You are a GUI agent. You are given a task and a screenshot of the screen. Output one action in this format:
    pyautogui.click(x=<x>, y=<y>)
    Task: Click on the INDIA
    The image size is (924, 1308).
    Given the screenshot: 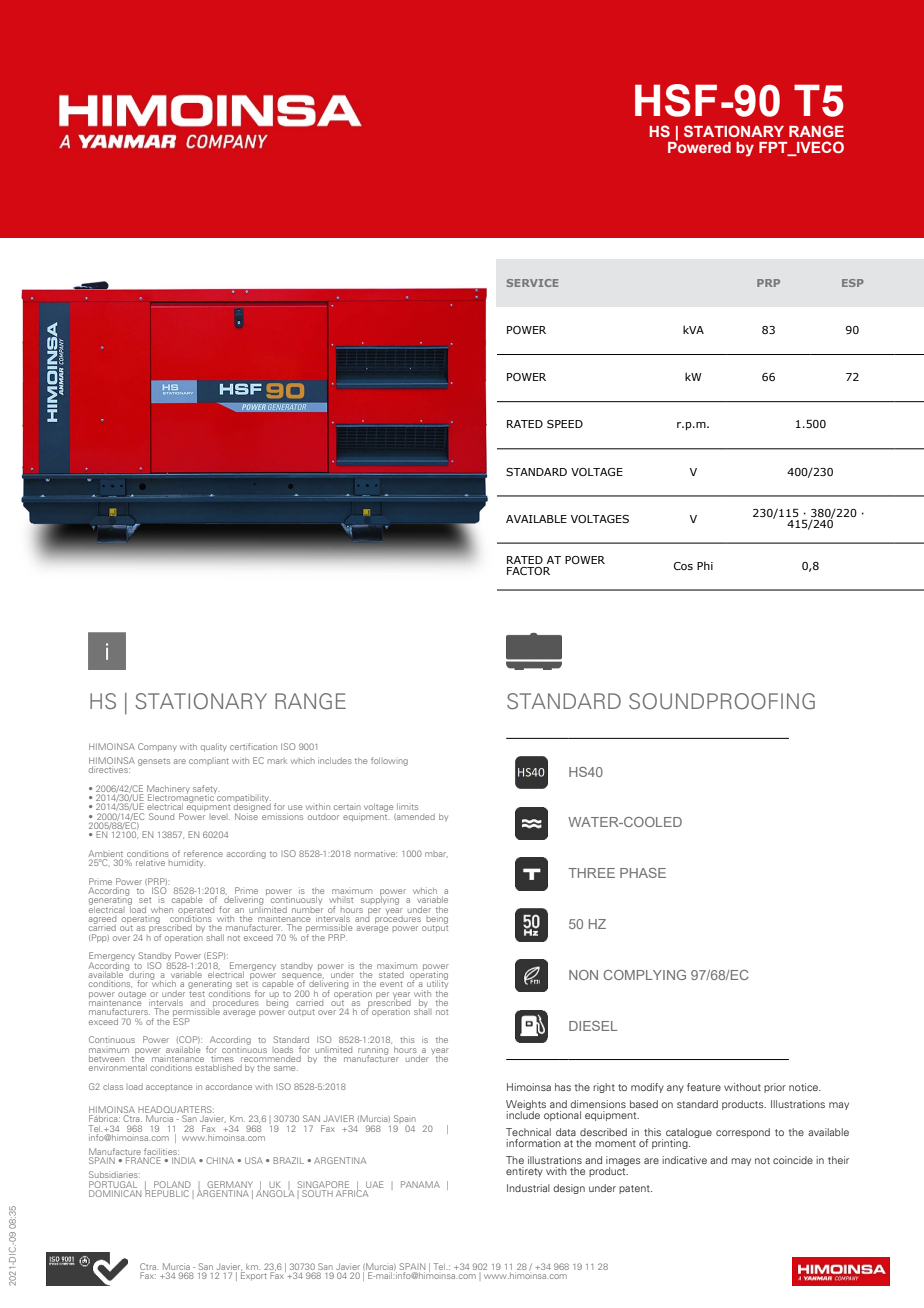 What is the action you would take?
    pyautogui.click(x=184, y=1160)
